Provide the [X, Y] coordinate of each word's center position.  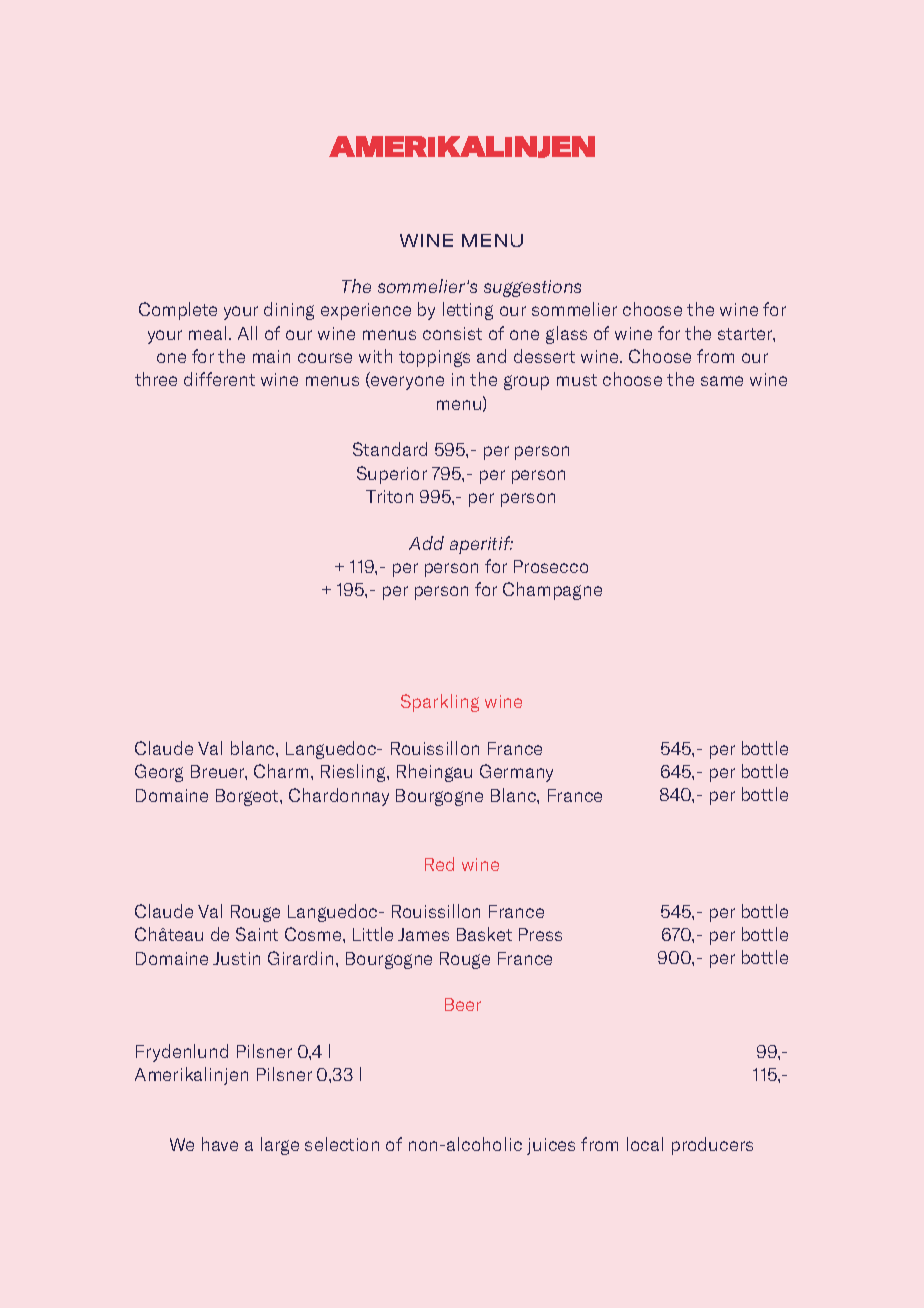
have [220, 1144]
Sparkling [440, 703]
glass [566, 335]
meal [207, 333]
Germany [516, 773]
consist [452, 333]
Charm [281, 771]
